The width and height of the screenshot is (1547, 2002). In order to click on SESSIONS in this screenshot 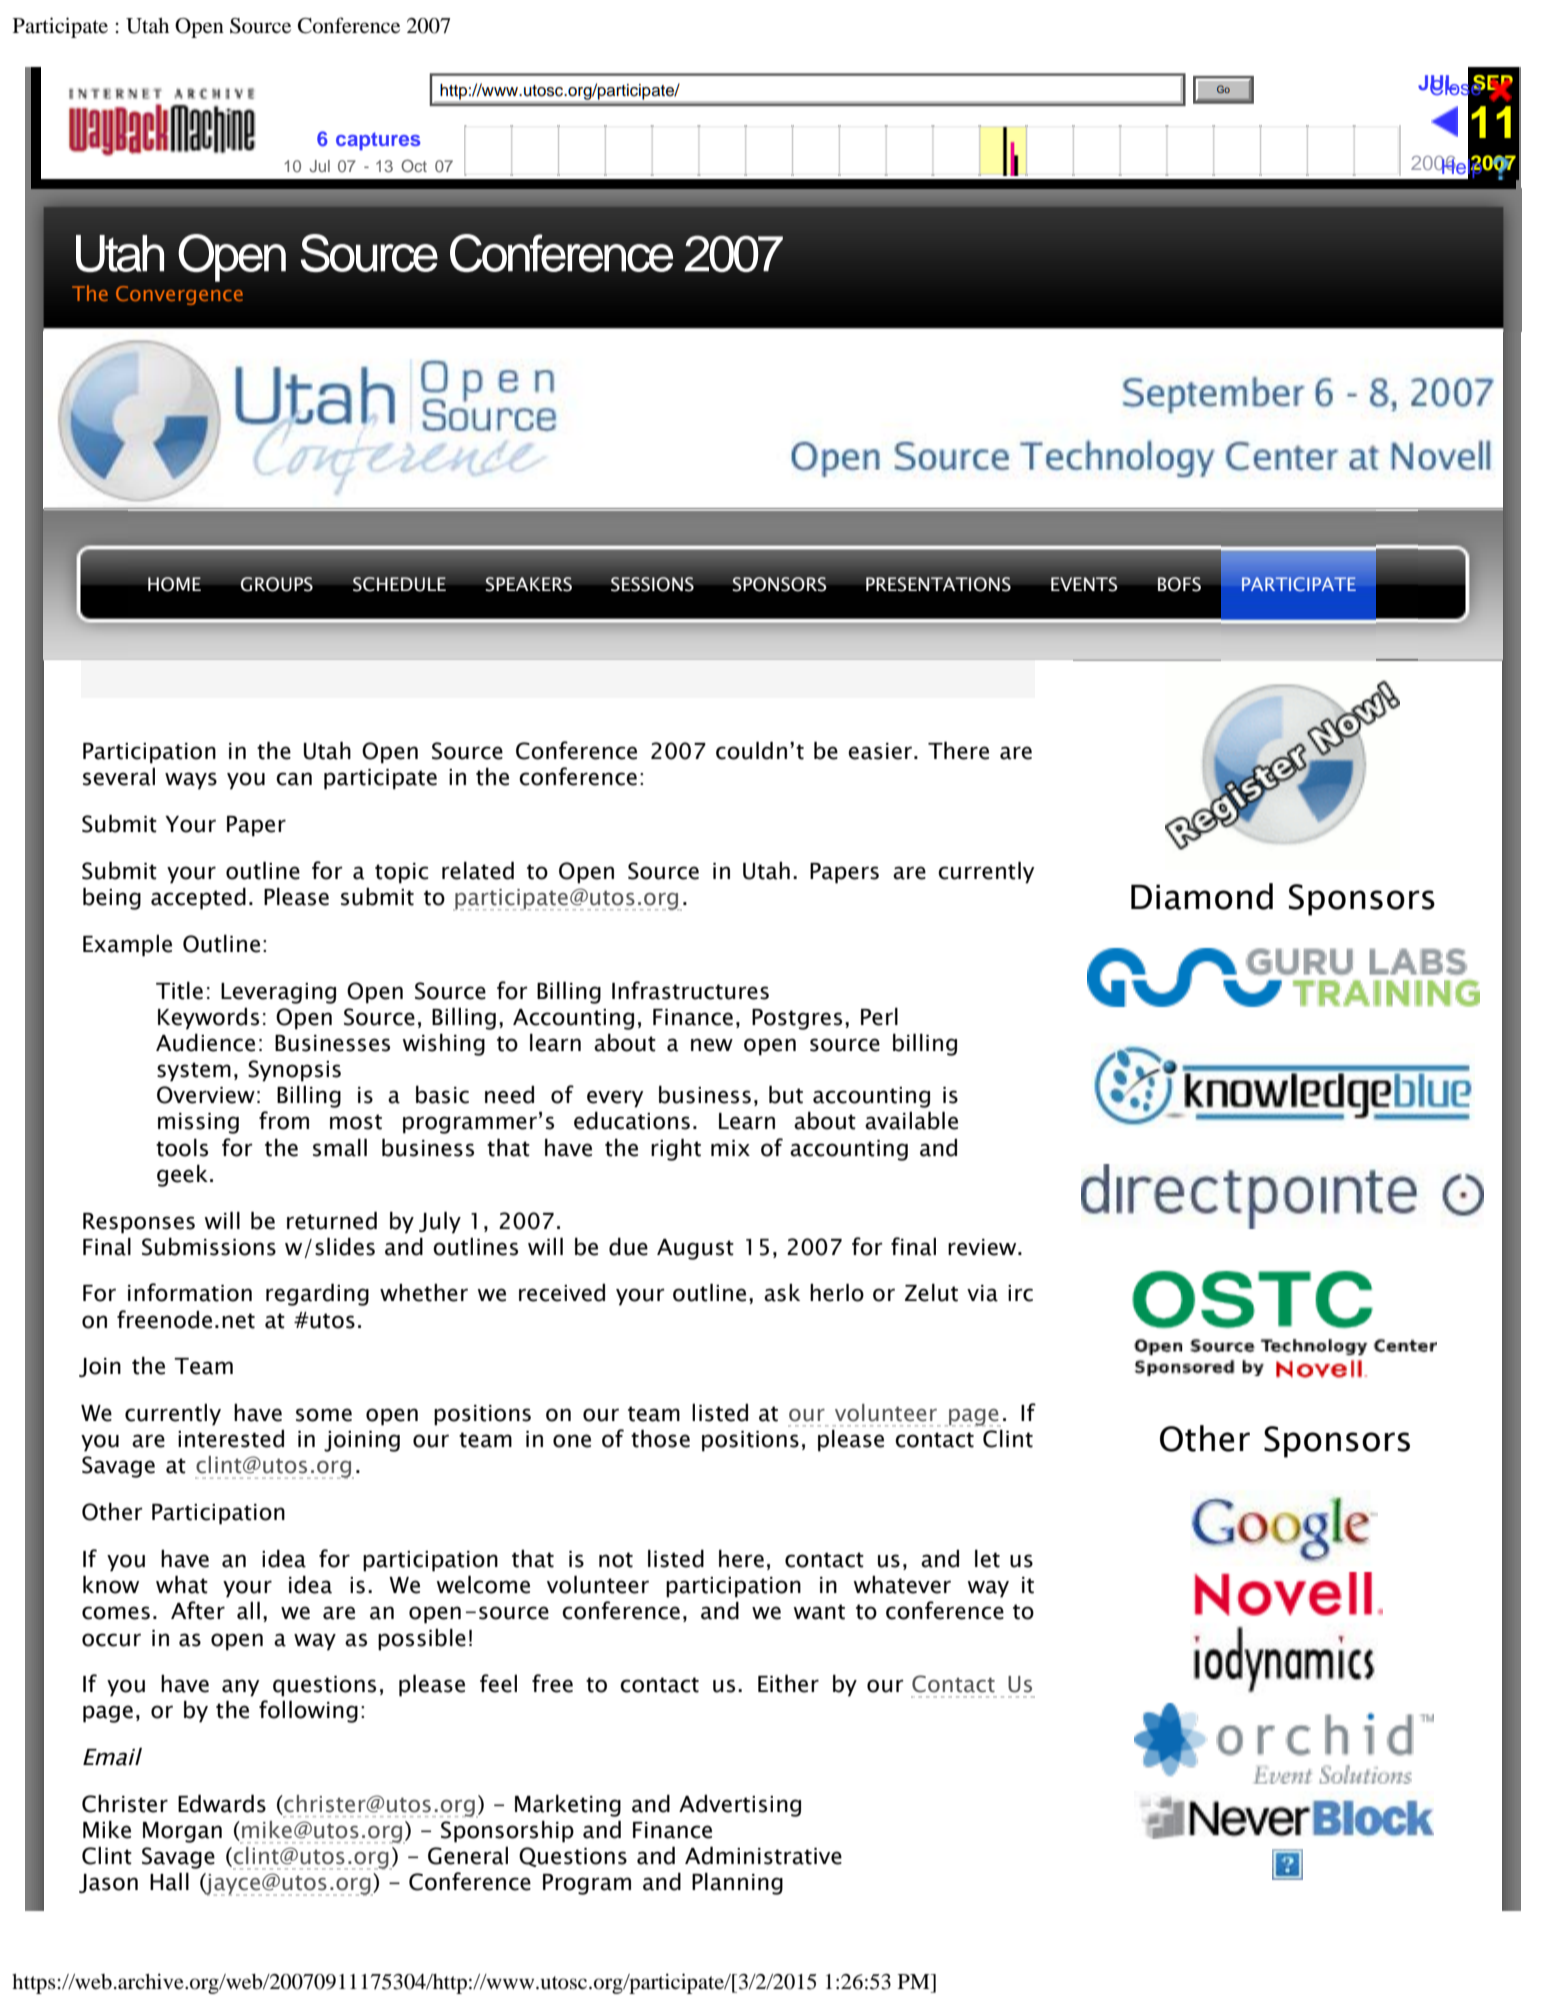, I will do `click(652, 584)`.
